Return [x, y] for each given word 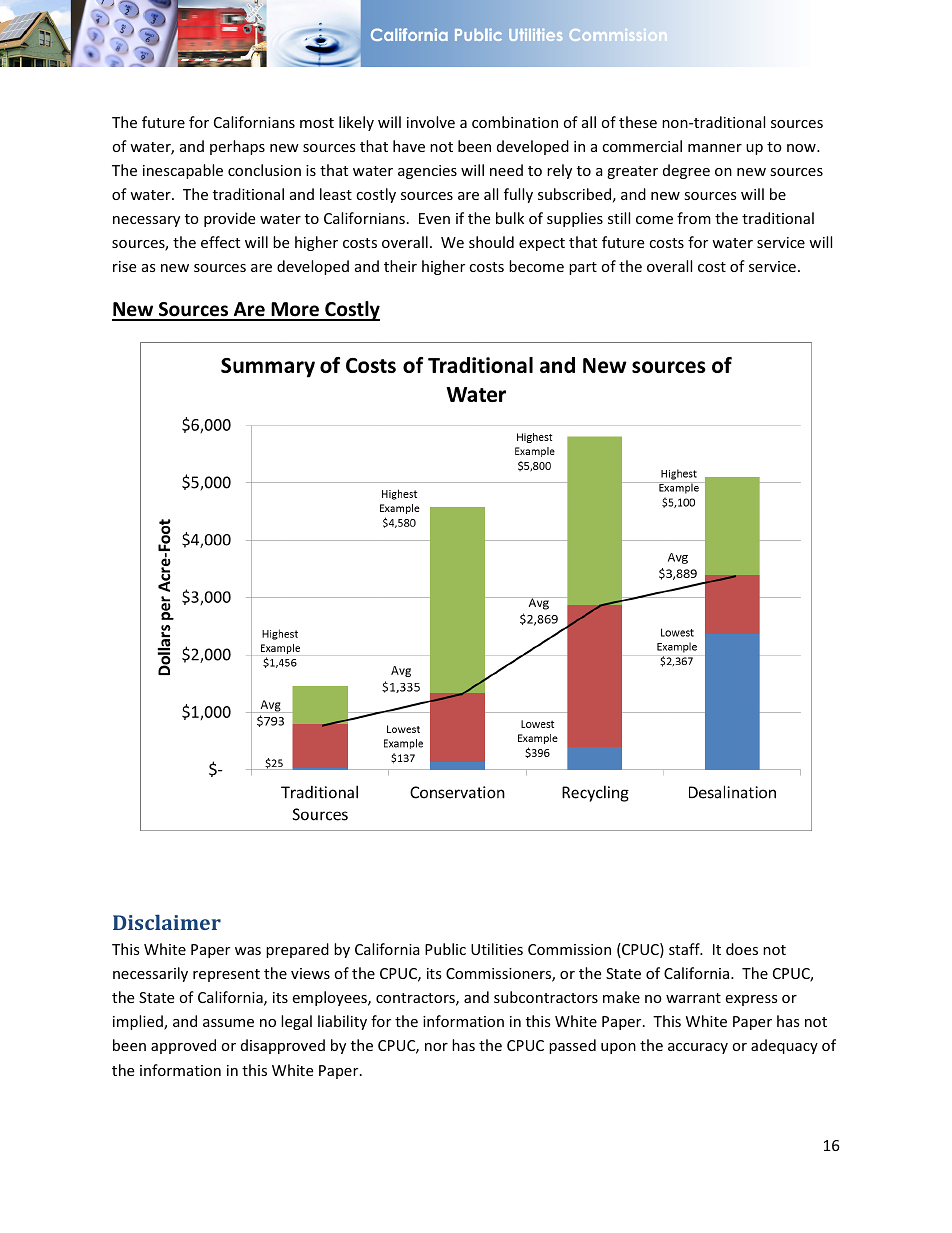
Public [445, 949]
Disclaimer [167, 922]
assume [228, 1023]
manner [715, 148]
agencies [427, 172]
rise [124, 266]
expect [542, 244]
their [400, 266]
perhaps [237, 147]
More [295, 311]
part [583, 268]
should [491, 242]
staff [685, 949]
